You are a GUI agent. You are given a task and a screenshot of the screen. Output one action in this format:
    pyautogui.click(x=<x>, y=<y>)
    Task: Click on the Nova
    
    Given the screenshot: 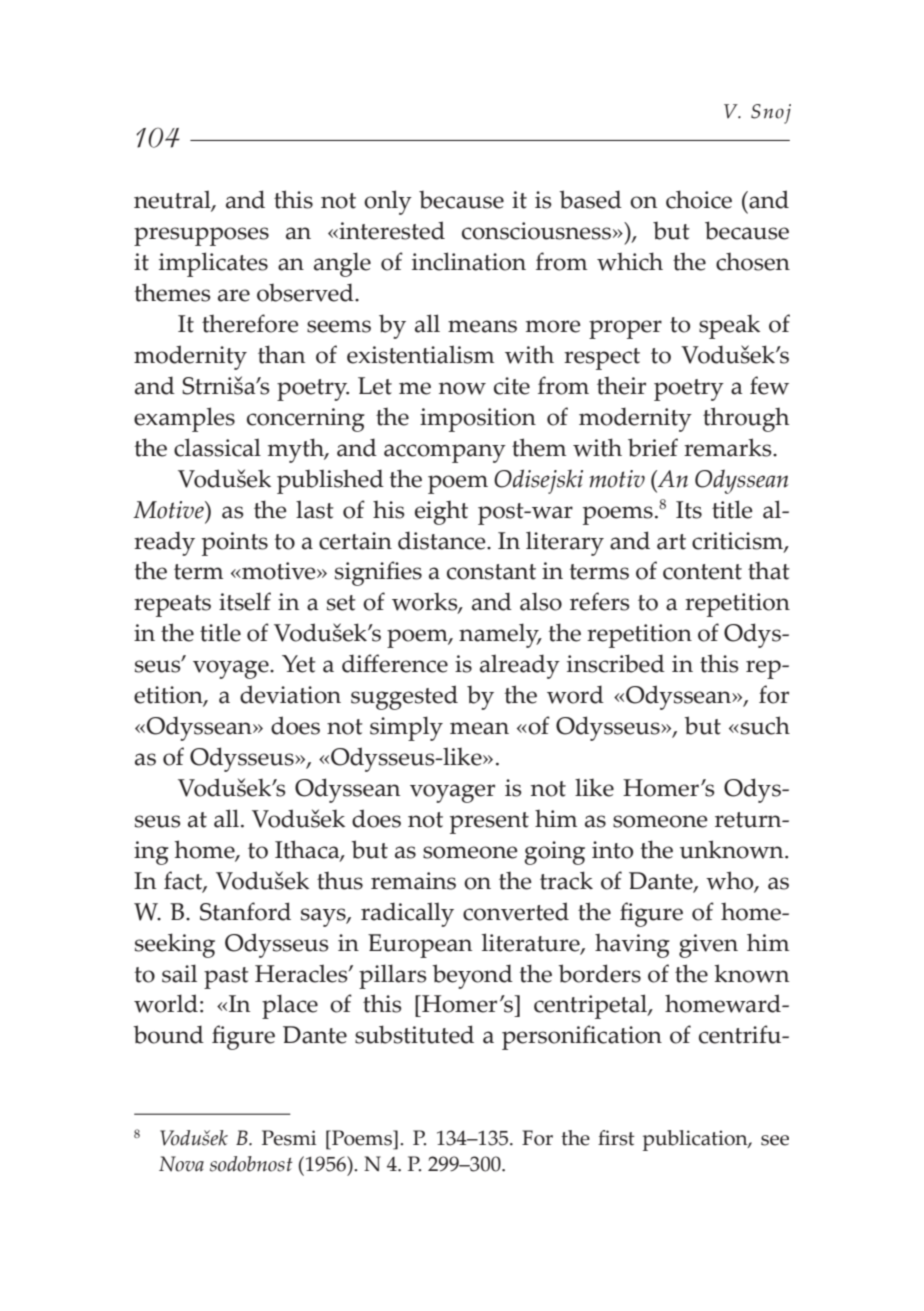 What is the action you would take?
    pyautogui.click(x=181, y=1164)
